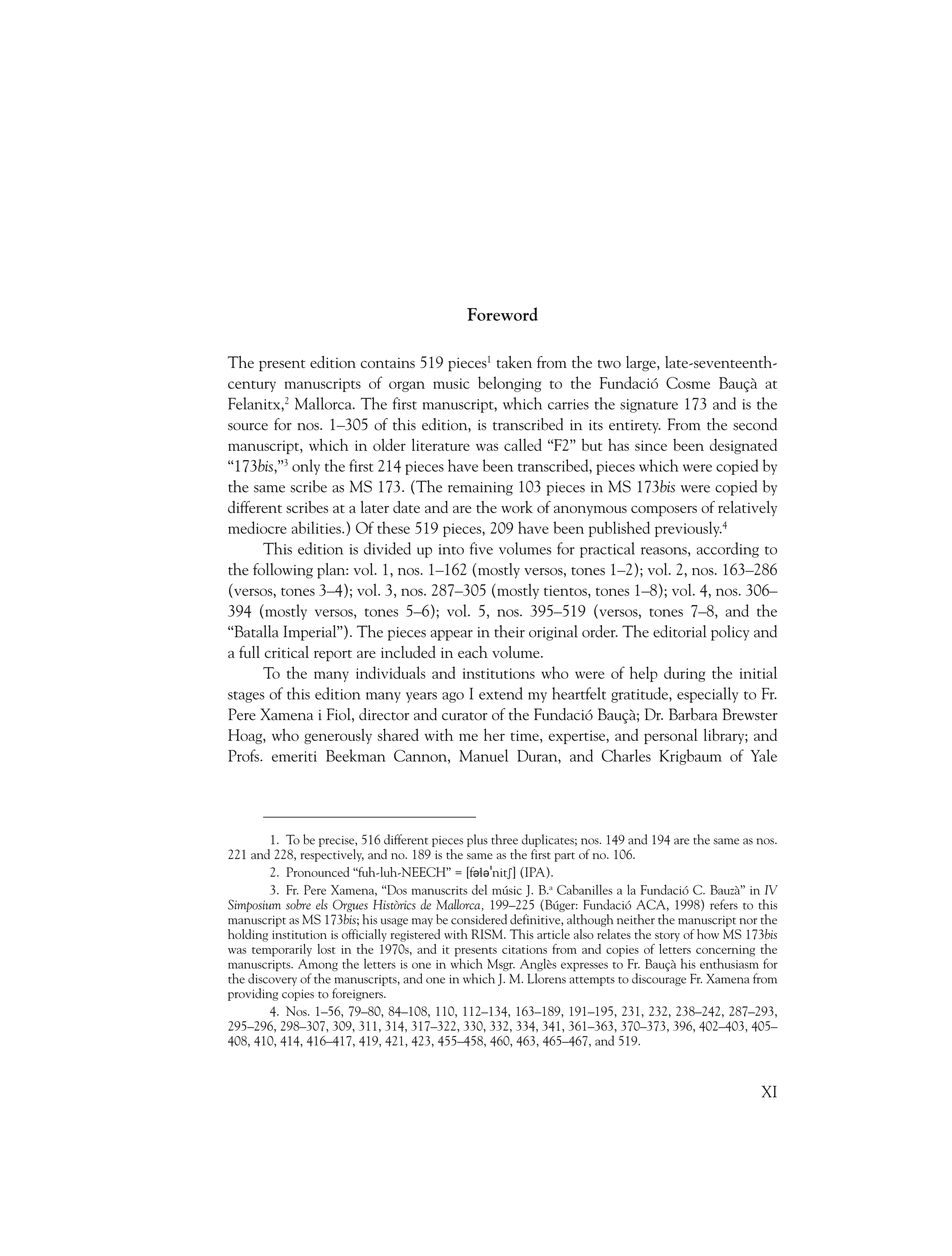 The image size is (952, 1256). What do you see at coordinates (517, 507) in the image?
I see `work` at bounding box center [517, 507].
